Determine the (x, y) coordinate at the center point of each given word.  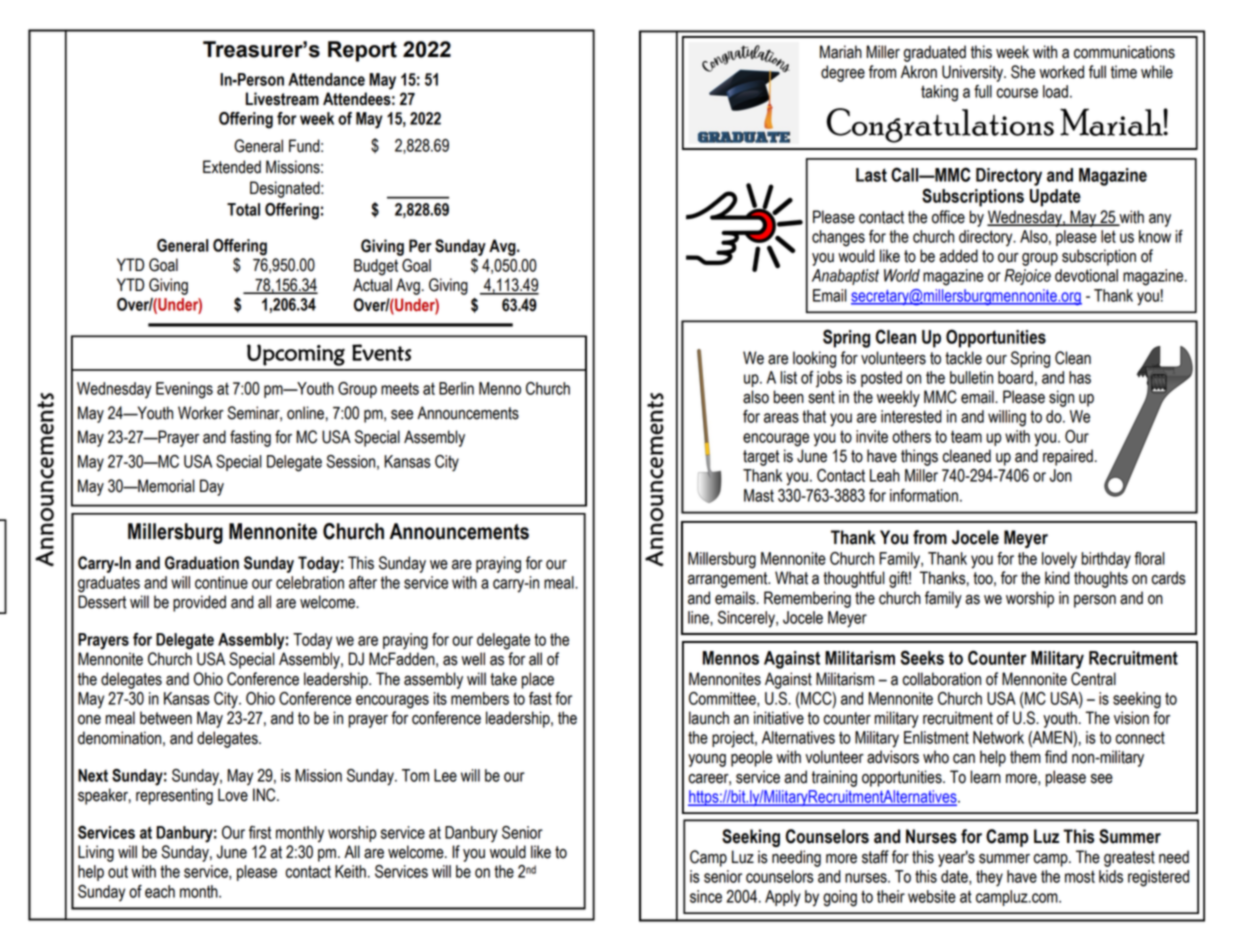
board (1015, 377)
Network (998, 737)
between (166, 718)
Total (243, 209)
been (789, 397)
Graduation (202, 563)
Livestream (282, 99)
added (958, 256)
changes (838, 238)
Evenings (184, 390)
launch (709, 718)
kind (1057, 578)
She (1023, 72)
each (160, 891)
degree (843, 73)
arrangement (729, 580)
